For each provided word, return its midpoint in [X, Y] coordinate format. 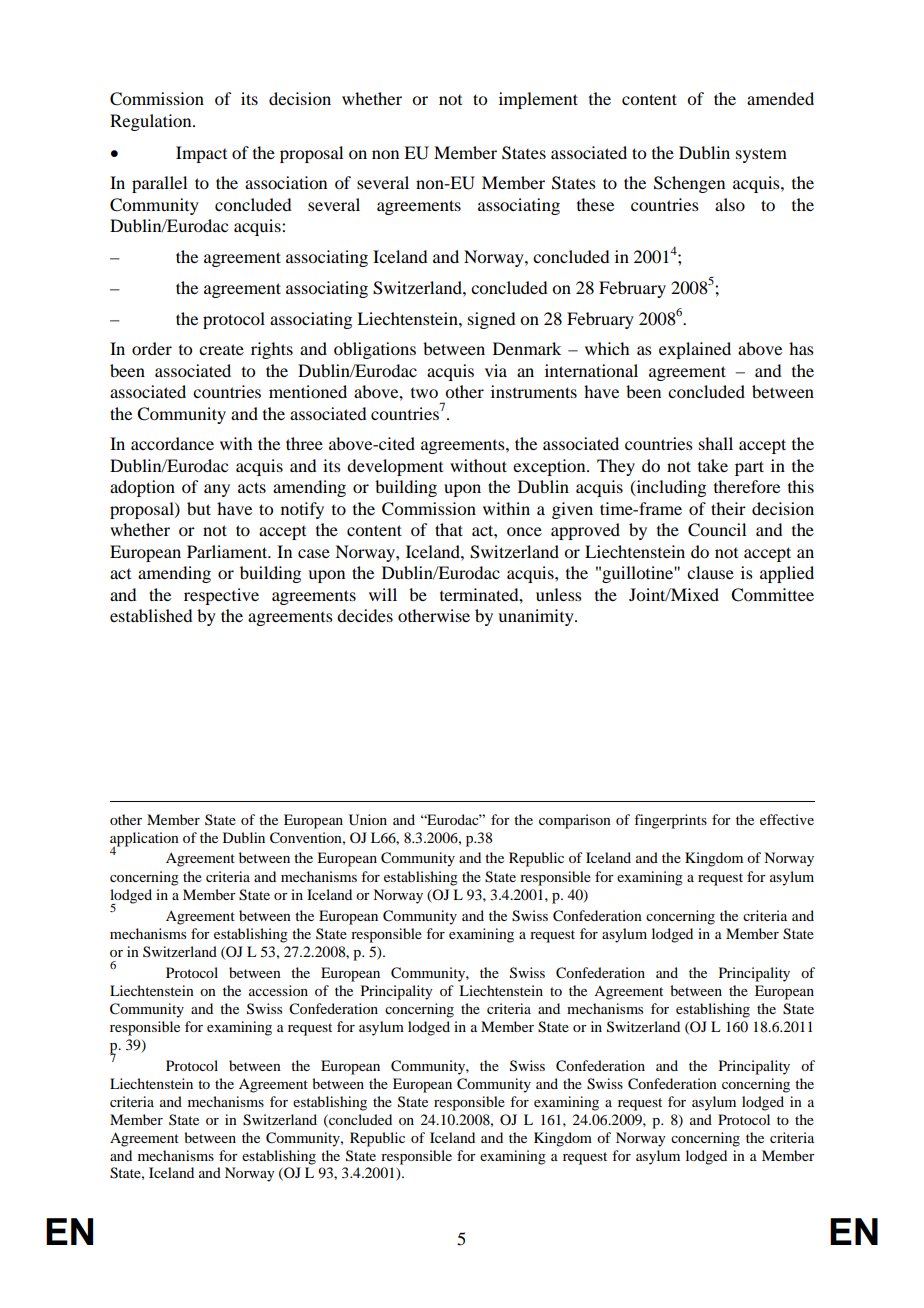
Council [717, 530]
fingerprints [670, 821]
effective [787, 819]
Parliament [228, 551]
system [761, 155]
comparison [575, 821]
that [449, 529]
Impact [201, 154]
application [144, 840]
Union [368, 820]
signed [491, 320]
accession [278, 990]
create [221, 349]
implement [538, 100]
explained [695, 350]
